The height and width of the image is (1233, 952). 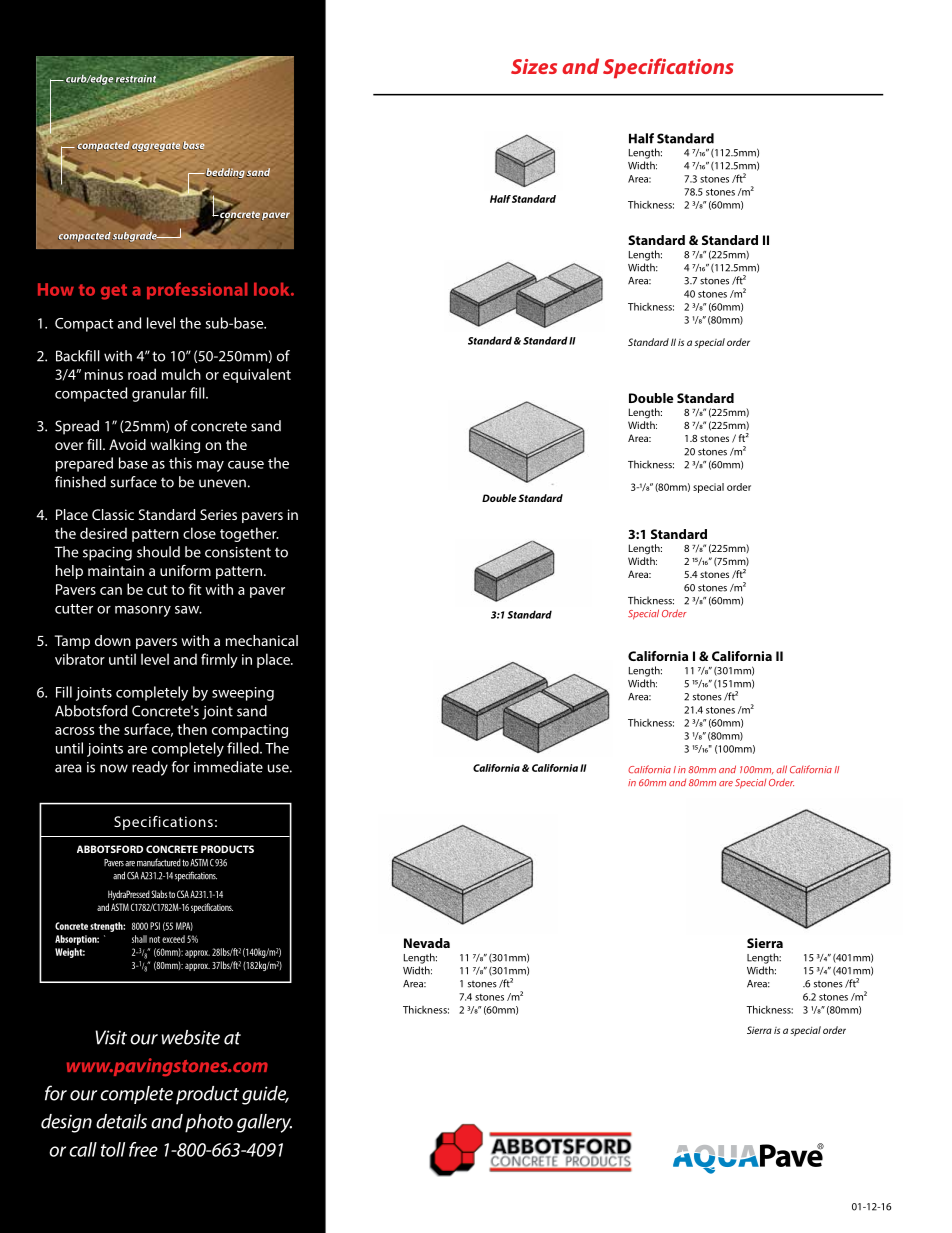 I want to click on together, so click(x=249, y=534).
